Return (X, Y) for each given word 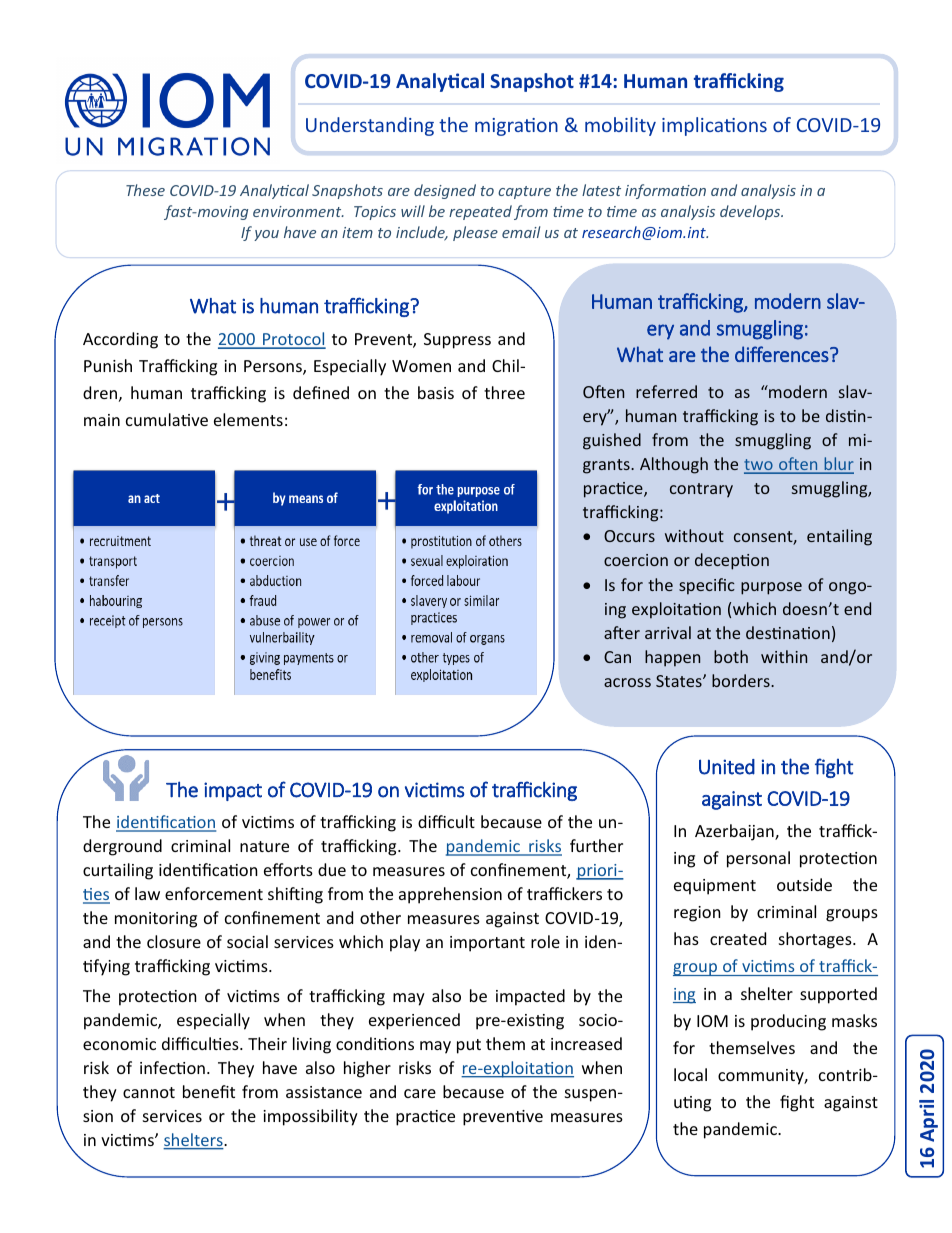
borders (742, 680)
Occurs (629, 536)
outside (804, 884)
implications (714, 126)
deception (732, 561)
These (145, 190)
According (120, 340)
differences (783, 354)
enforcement (214, 893)
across (627, 682)
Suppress (457, 341)
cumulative (167, 419)
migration (516, 127)
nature (264, 846)
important (487, 944)
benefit (209, 1091)
